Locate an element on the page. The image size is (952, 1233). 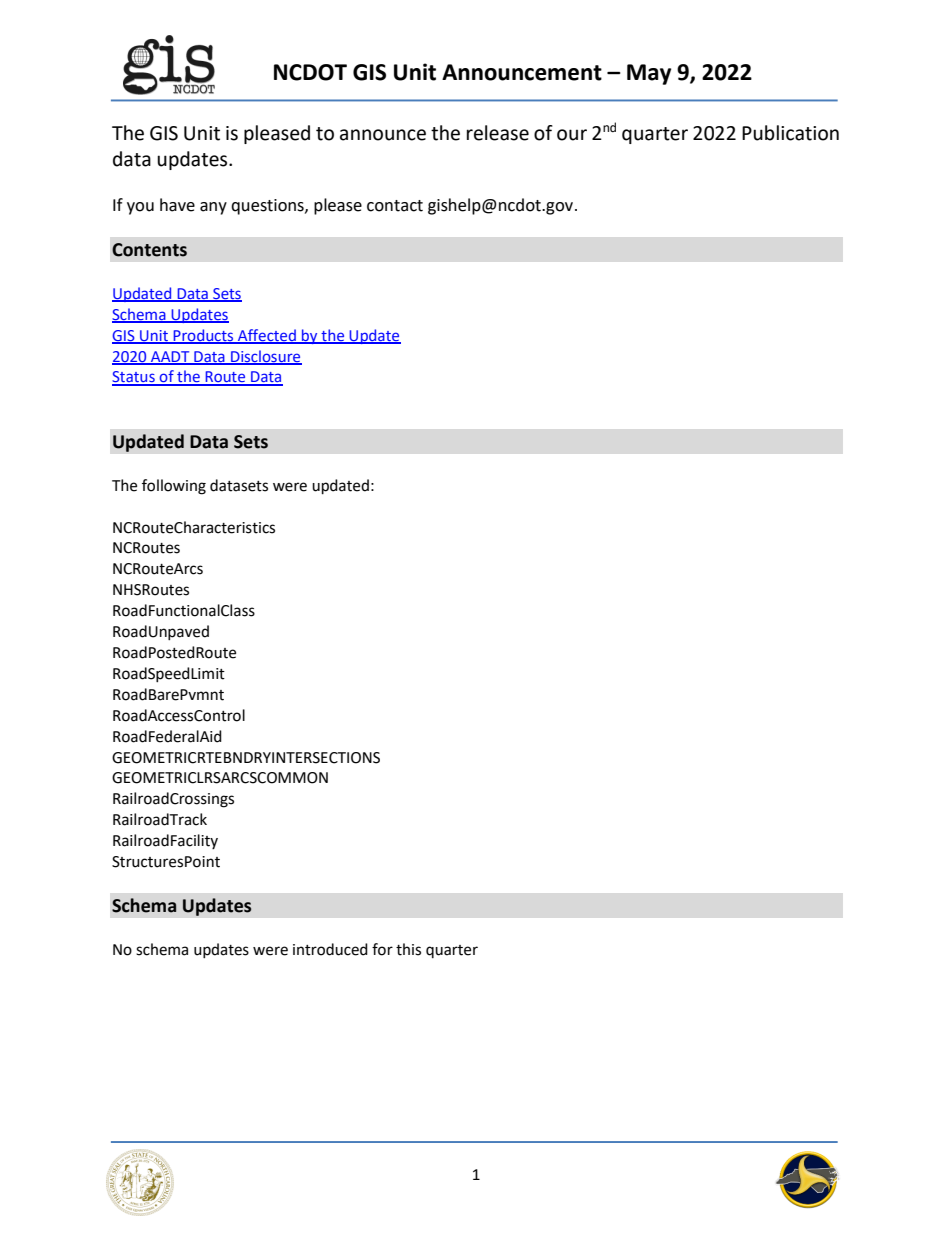
this is located at coordinates (408, 949).
